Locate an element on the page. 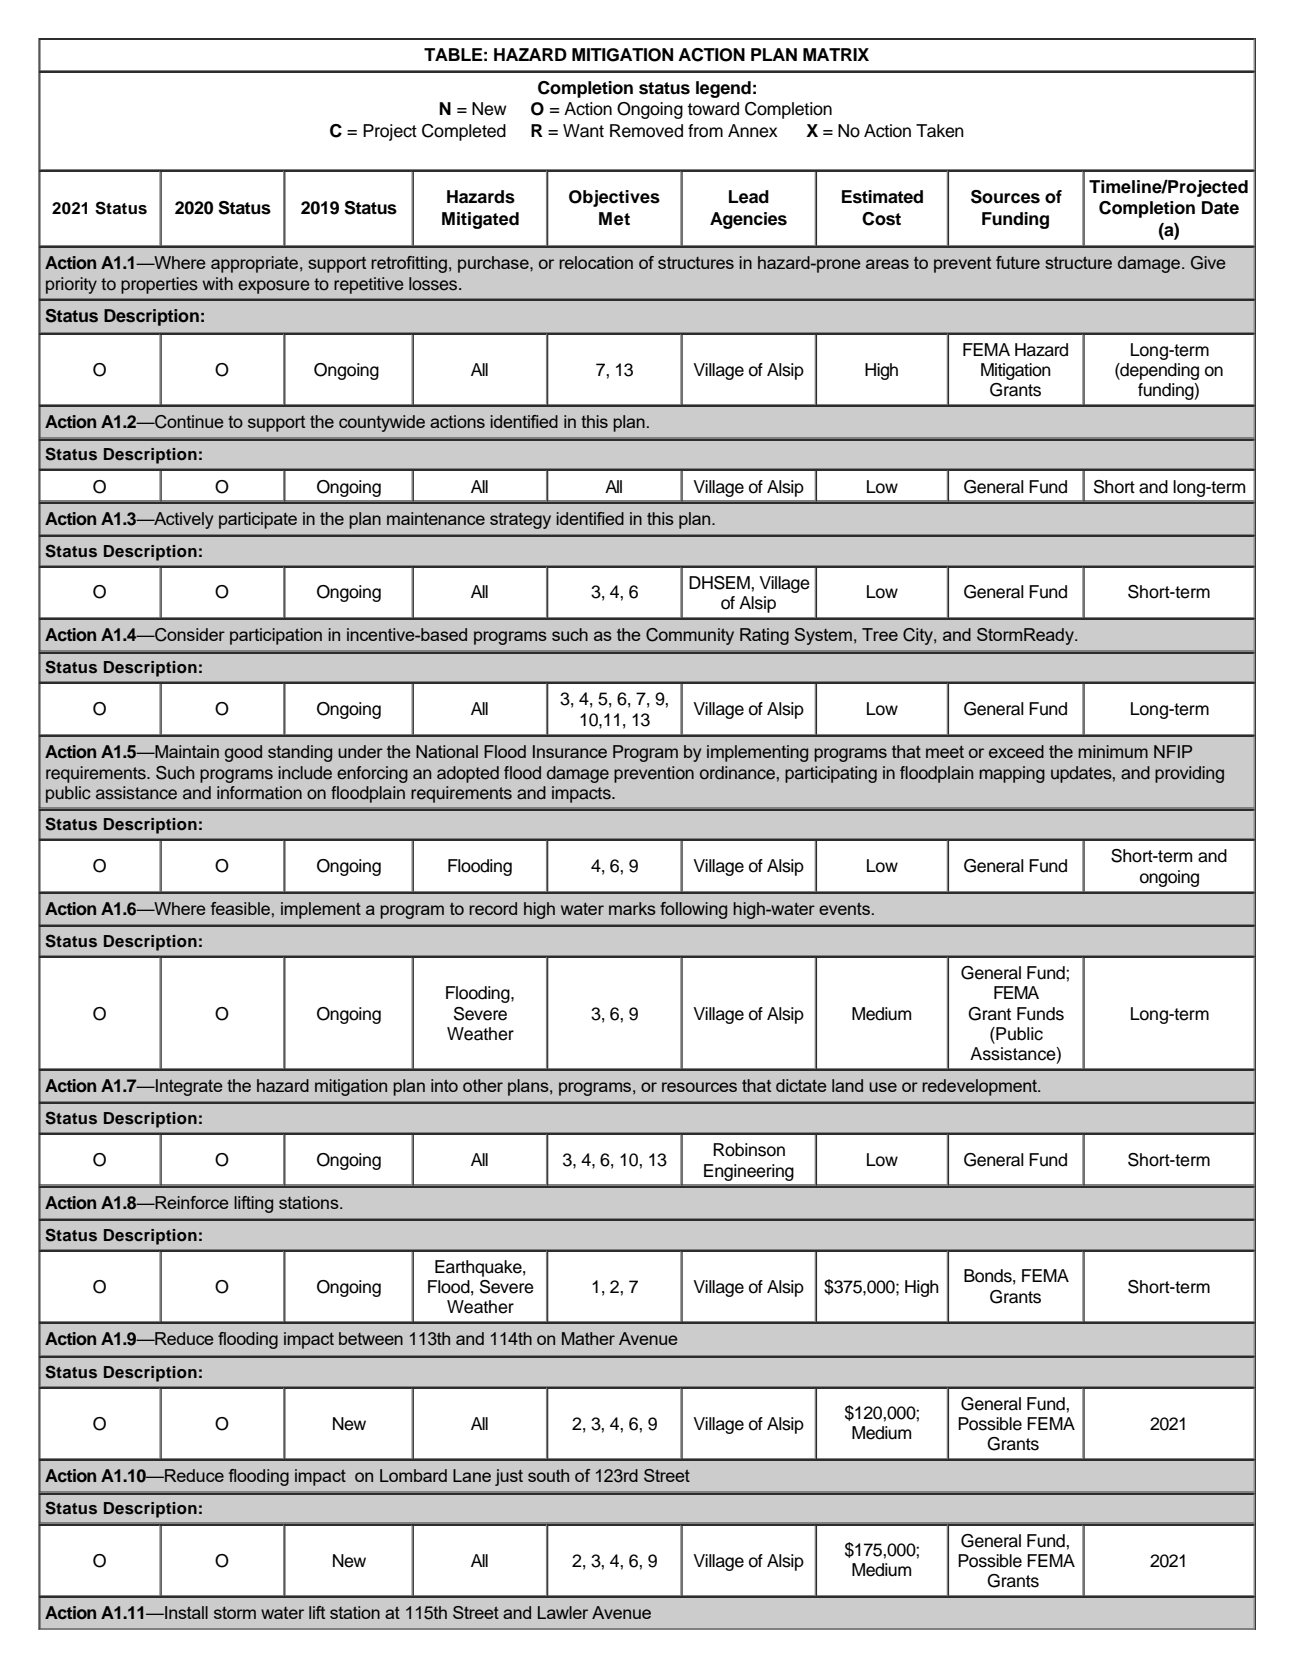 The width and height of the document is (1294, 1675). Lawler is located at coordinates (563, 1612).
